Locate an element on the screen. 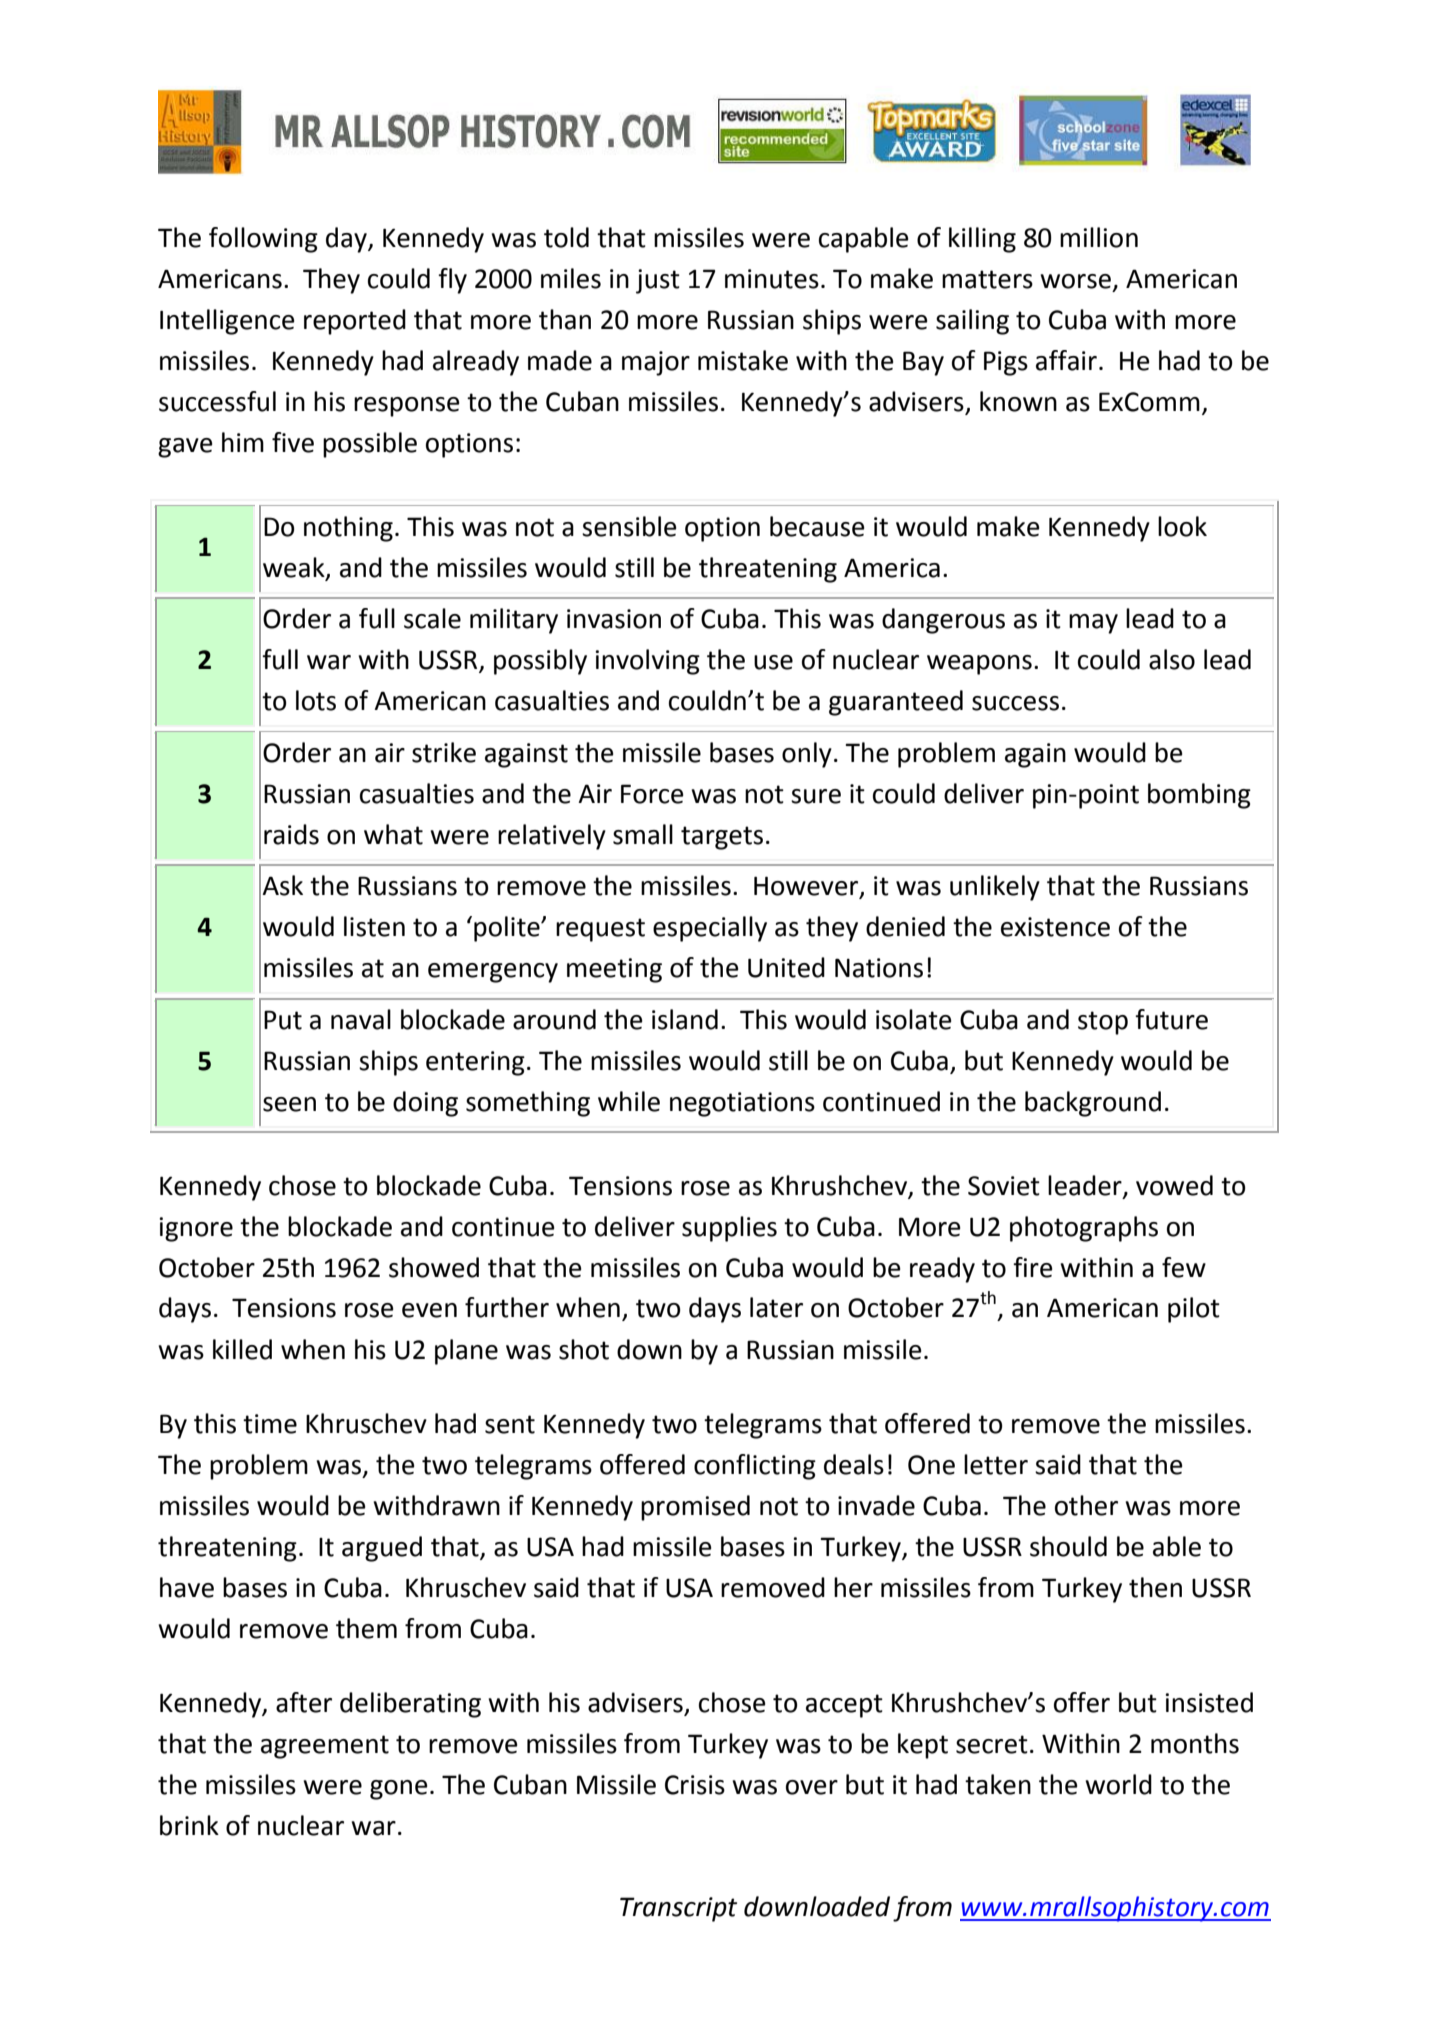 The width and height of the screenshot is (1445, 2043). invasion is located at coordinates (614, 619).
